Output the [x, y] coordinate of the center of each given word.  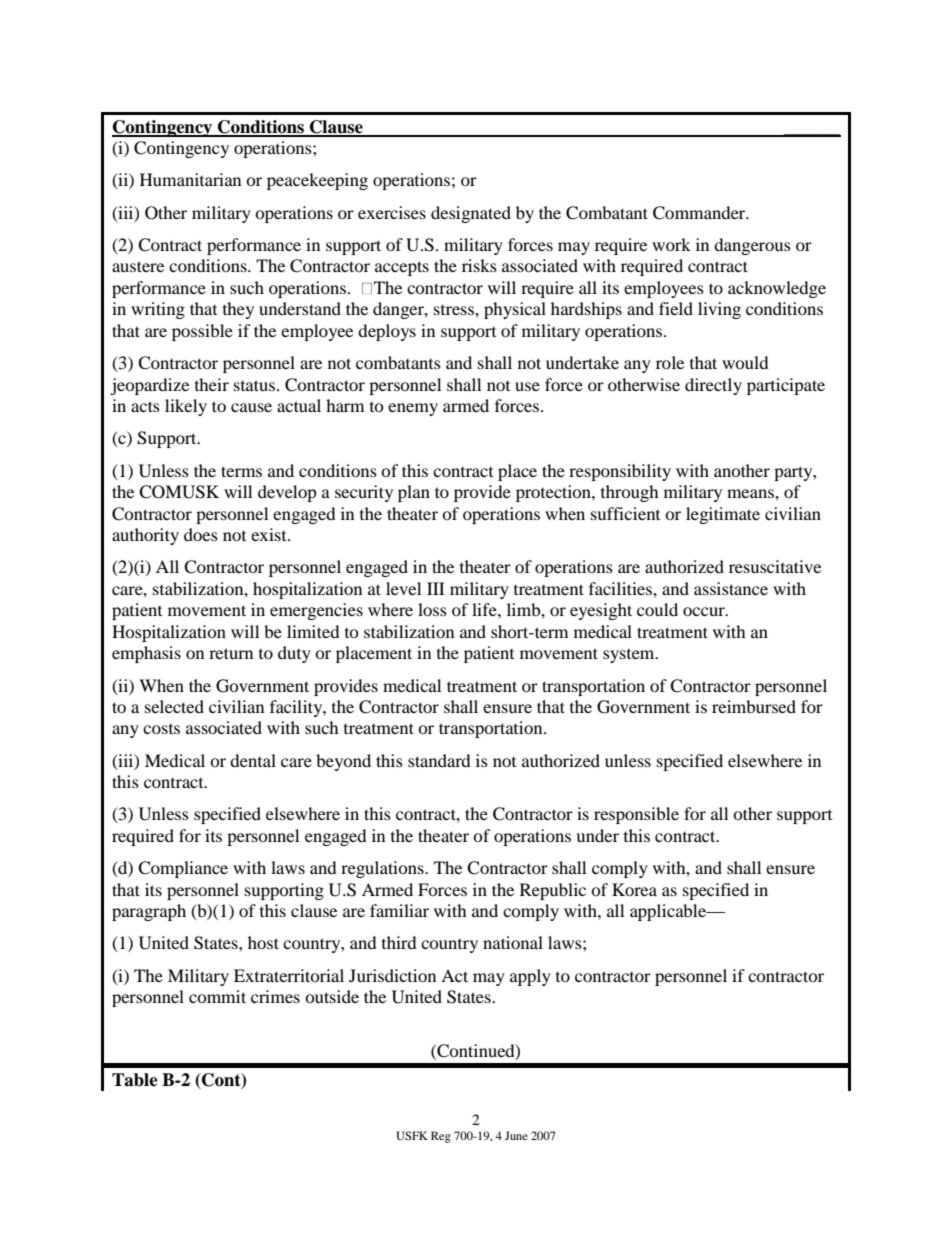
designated [471, 214]
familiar [399, 910]
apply [530, 977]
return [231, 653]
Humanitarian [190, 179]
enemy [413, 409]
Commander [700, 213]
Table [135, 1080]
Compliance [183, 869]
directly [713, 386]
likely [186, 407]
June [516, 1135]
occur [705, 611]
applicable [669, 912]
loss [432, 609]
